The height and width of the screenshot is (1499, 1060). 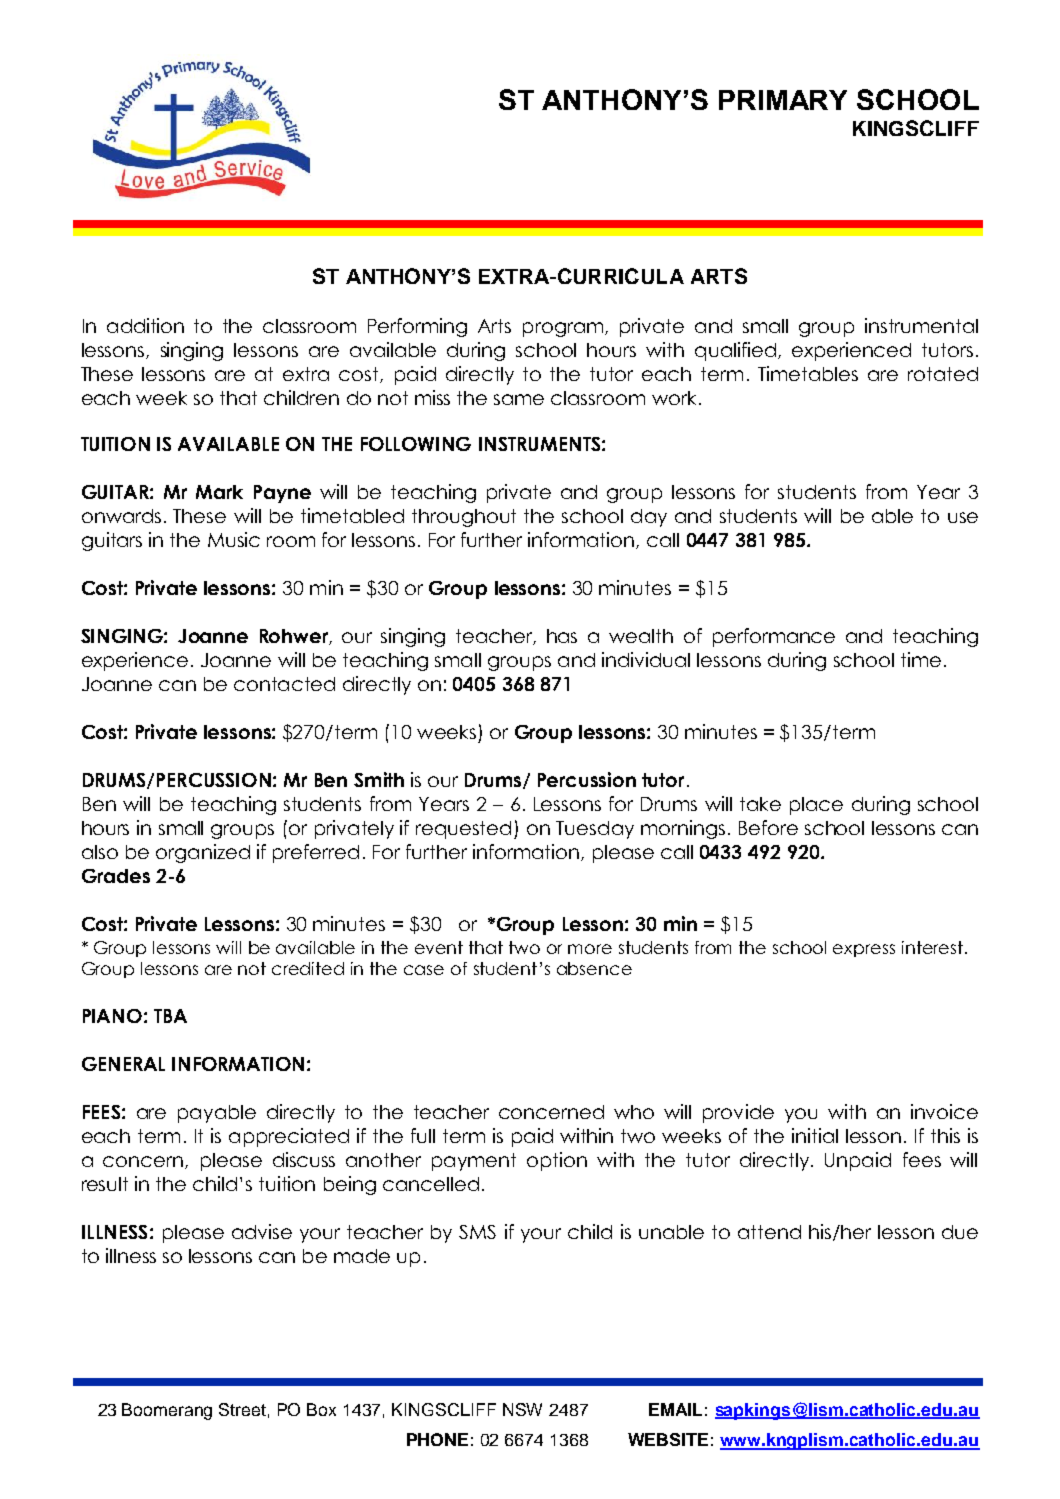 I want to click on NSW, so click(x=522, y=1409).
